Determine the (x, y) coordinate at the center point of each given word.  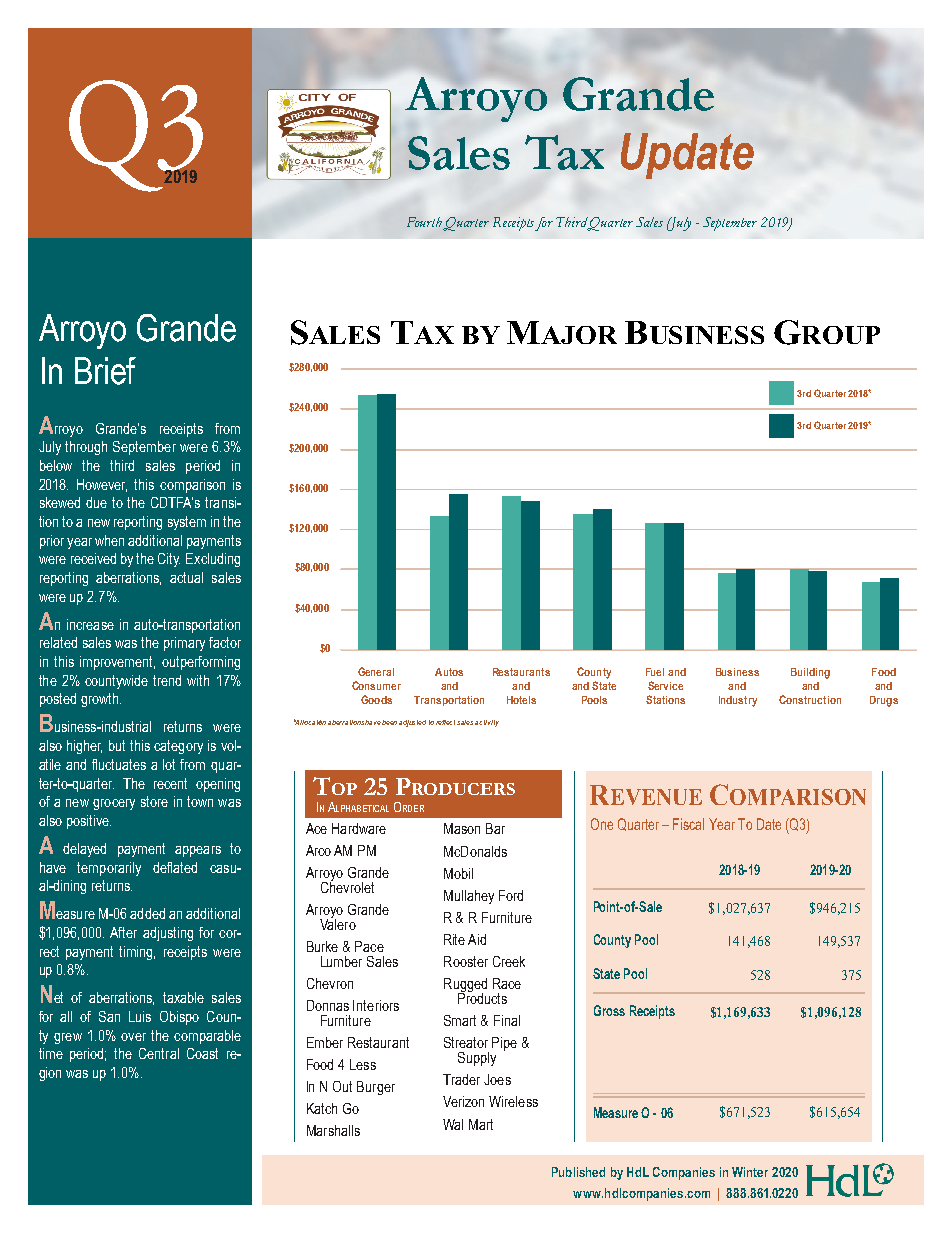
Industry (738, 701)
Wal (453, 1124)
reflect (447, 722)
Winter (750, 1172)
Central (159, 1053)
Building (810, 673)
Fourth (425, 223)
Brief (105, 371)
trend (167, 680)
